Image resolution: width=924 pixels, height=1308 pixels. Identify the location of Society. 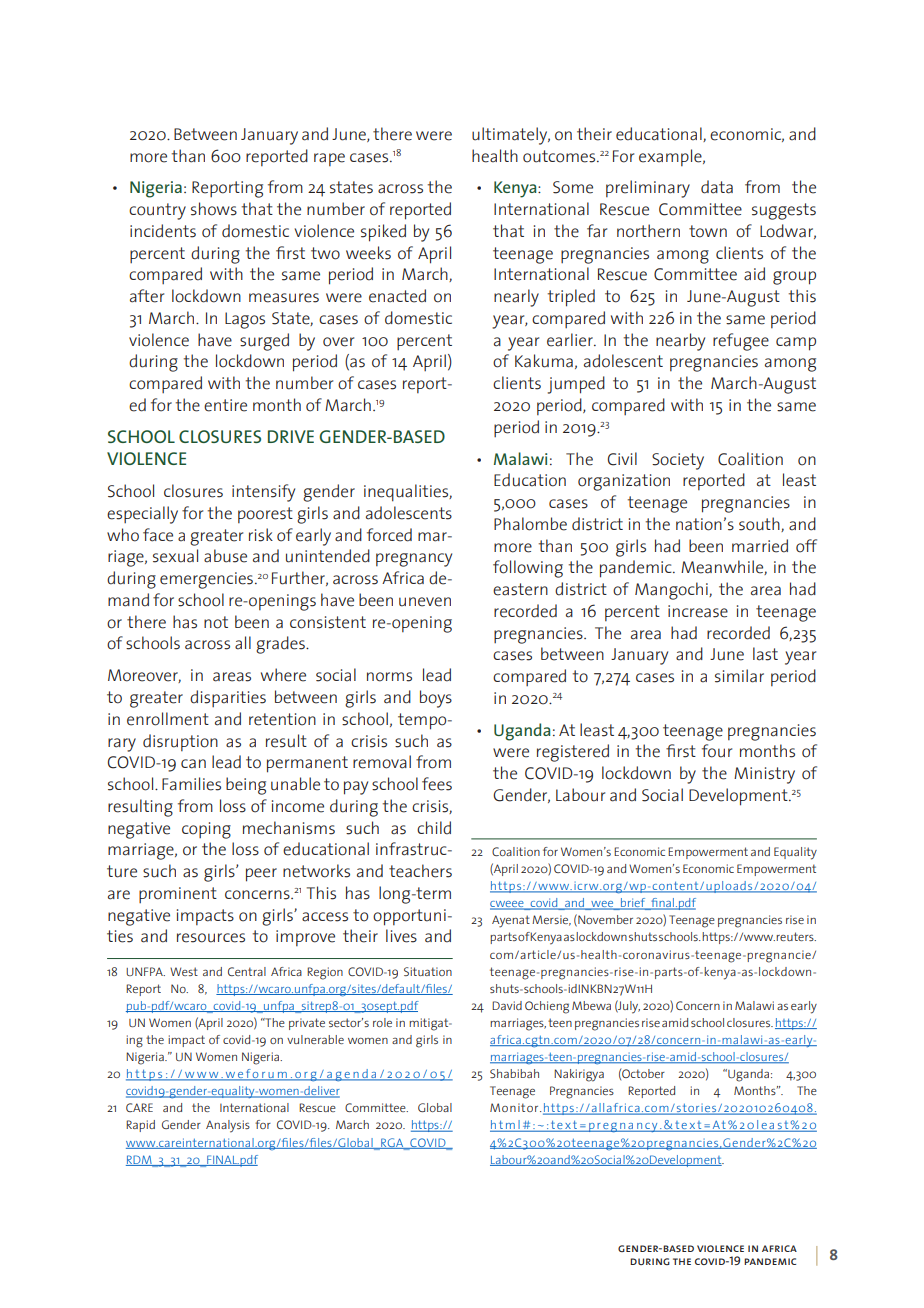
(678, 461).
